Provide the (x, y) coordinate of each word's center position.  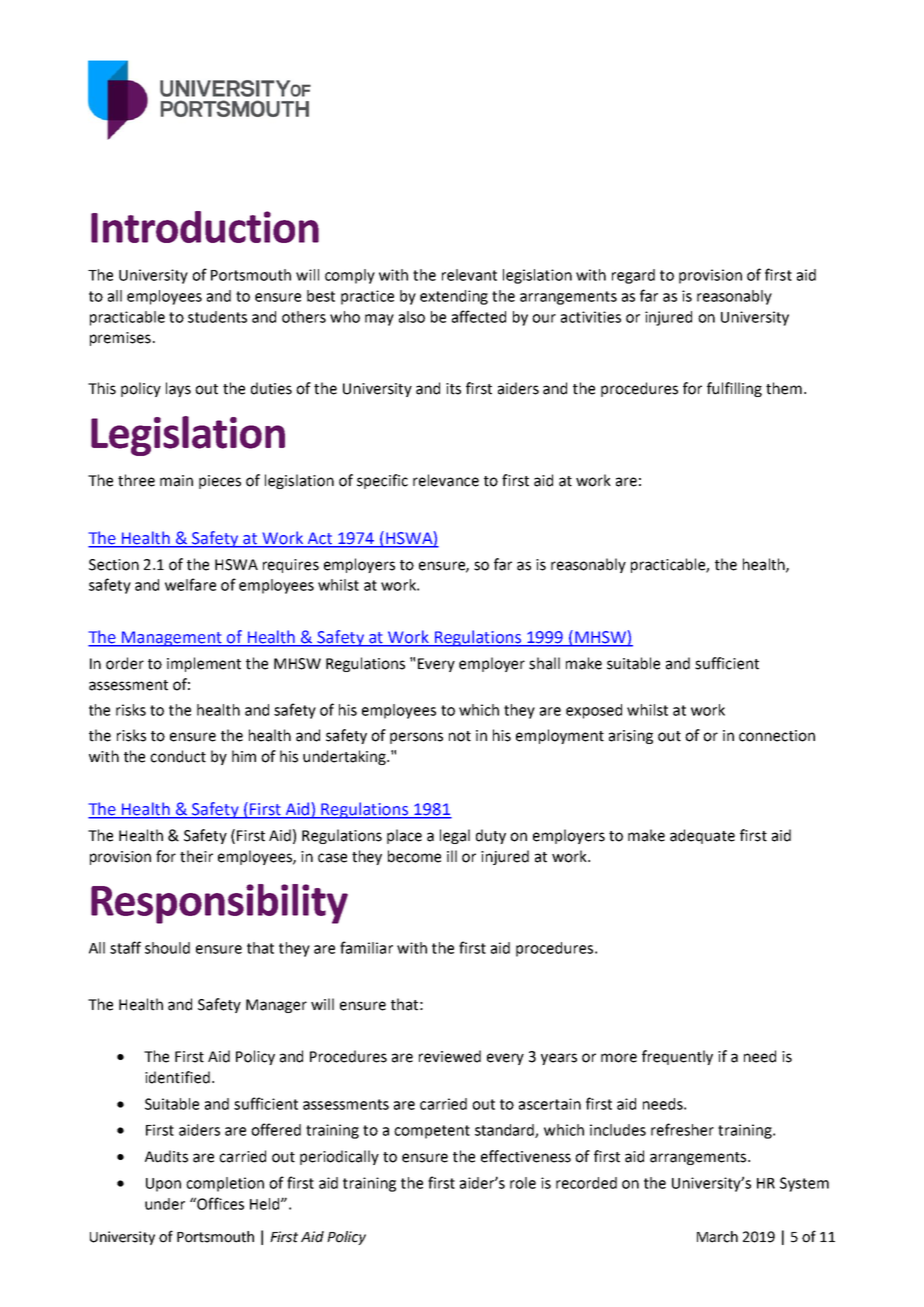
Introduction (205, 227)
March (717, 1237)
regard (633, 276)
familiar (366, 947)
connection (777, 736)
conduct (178, 756)
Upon (163, 1185)
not (460, 736)
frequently (677, 1057)
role (523, 1183)
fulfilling (734, 389)
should (167, 948)
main (176, 481)
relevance (446, 480)
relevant (469, 275)
